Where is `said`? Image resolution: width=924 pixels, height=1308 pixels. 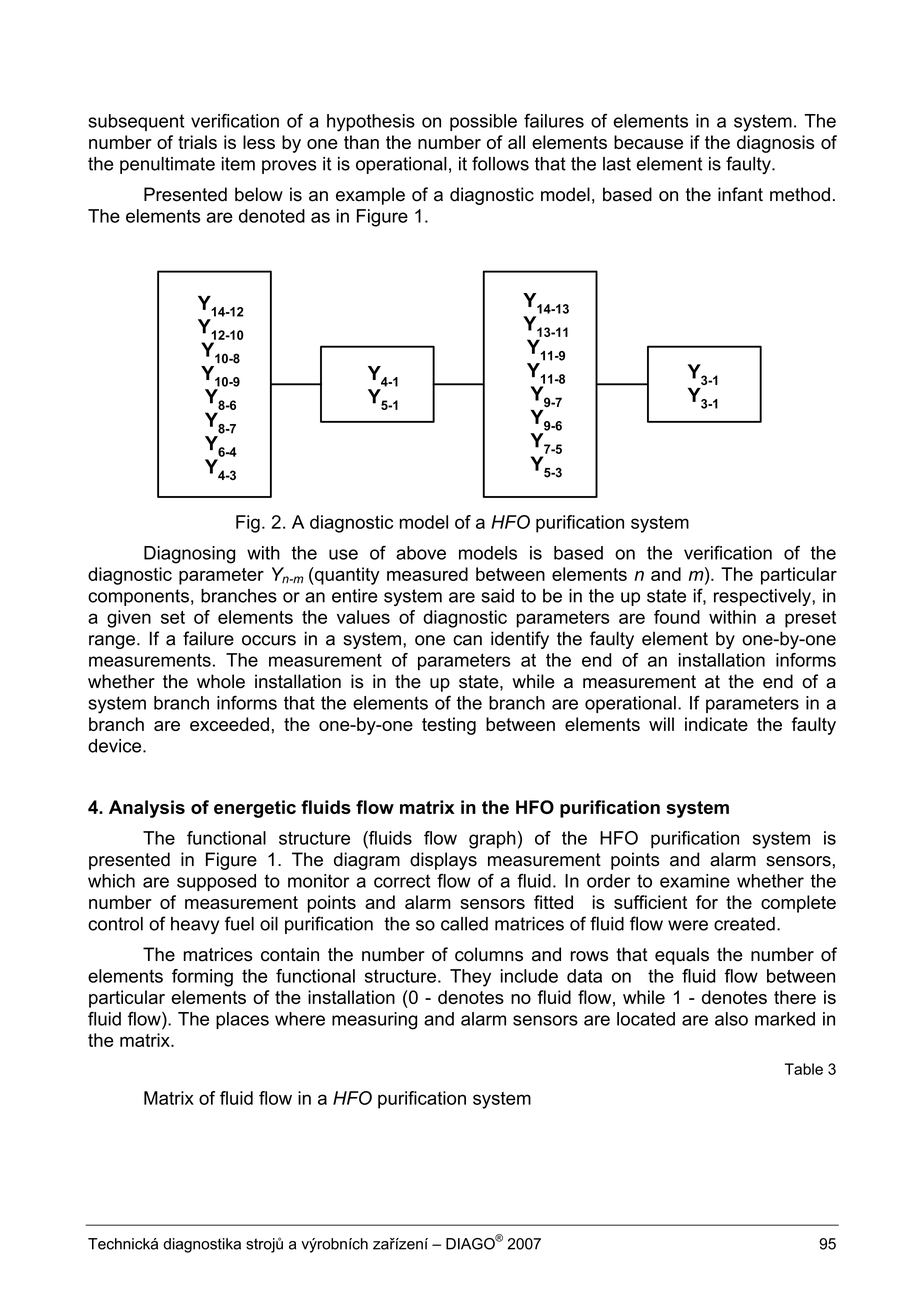
said is located at coordinates (497, 596).
